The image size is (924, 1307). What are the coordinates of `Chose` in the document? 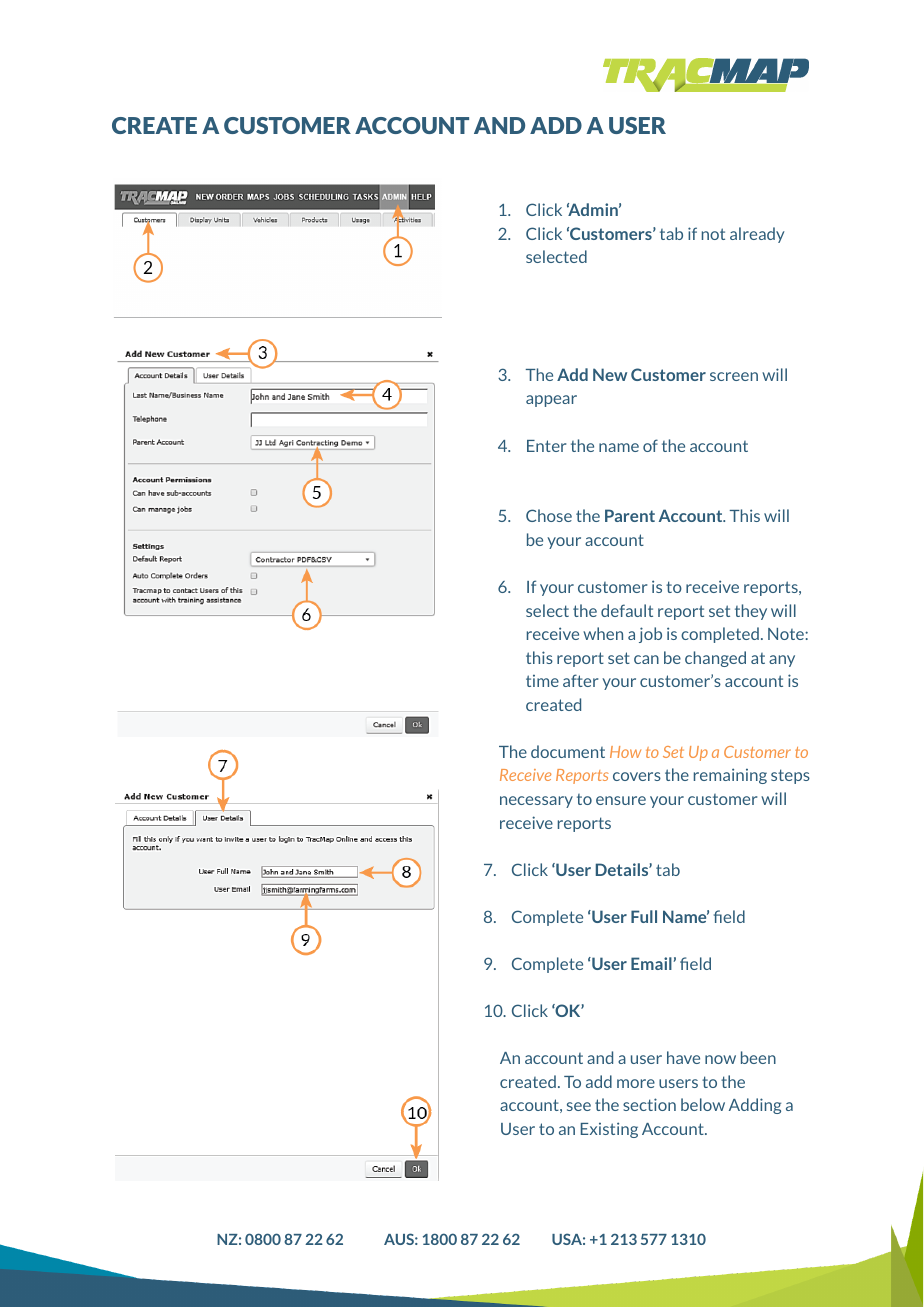 It's located at (549, 515).
